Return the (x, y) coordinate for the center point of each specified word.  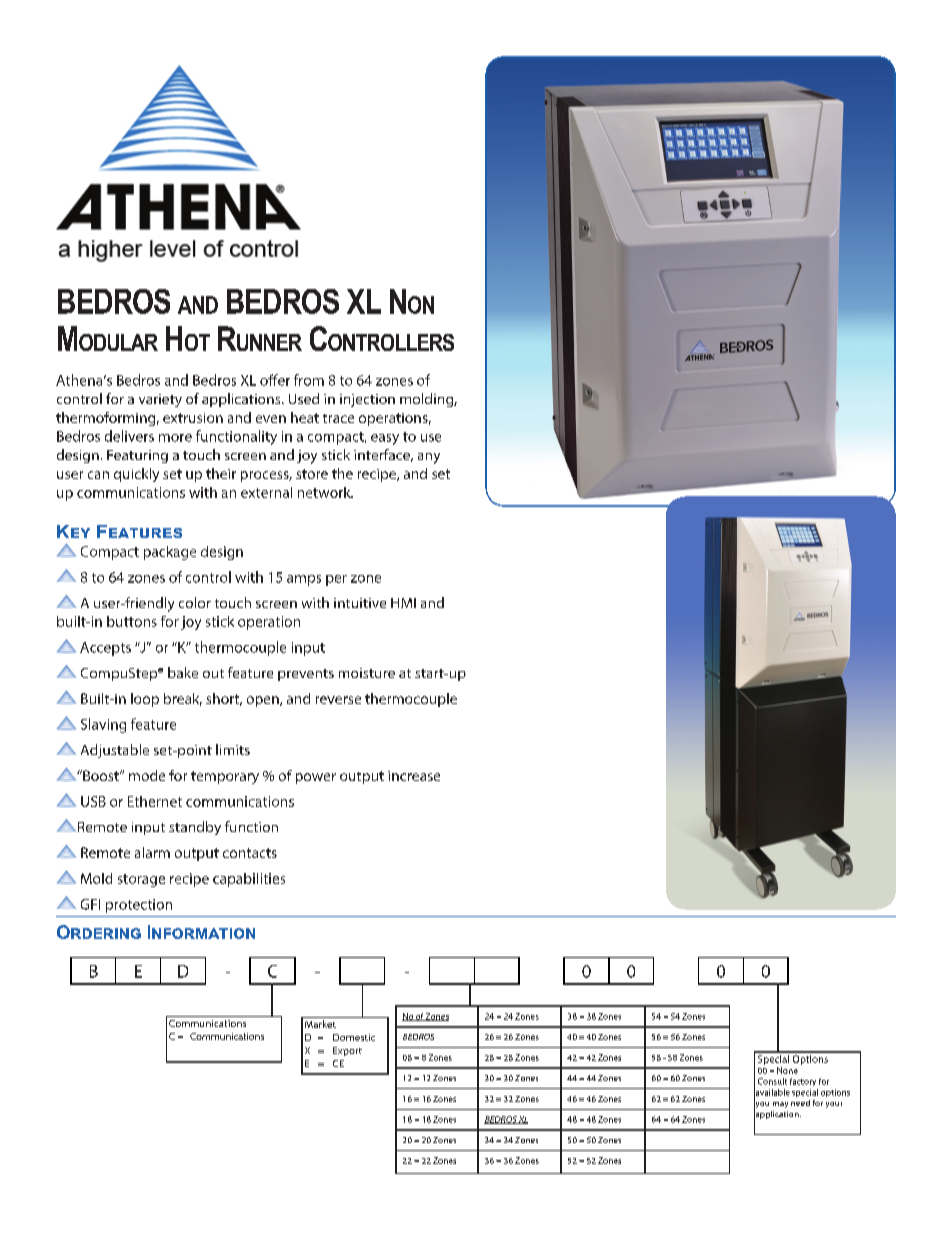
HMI (403, 603)
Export (347, 1051)
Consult (772, 1081)
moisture (367, 673)
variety (160, 400)
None (787, 1070)
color (195, 602)
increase (414, 776)
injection (367, 400)
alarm (152, 852)
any (429, 458)
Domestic (354, 1037)
